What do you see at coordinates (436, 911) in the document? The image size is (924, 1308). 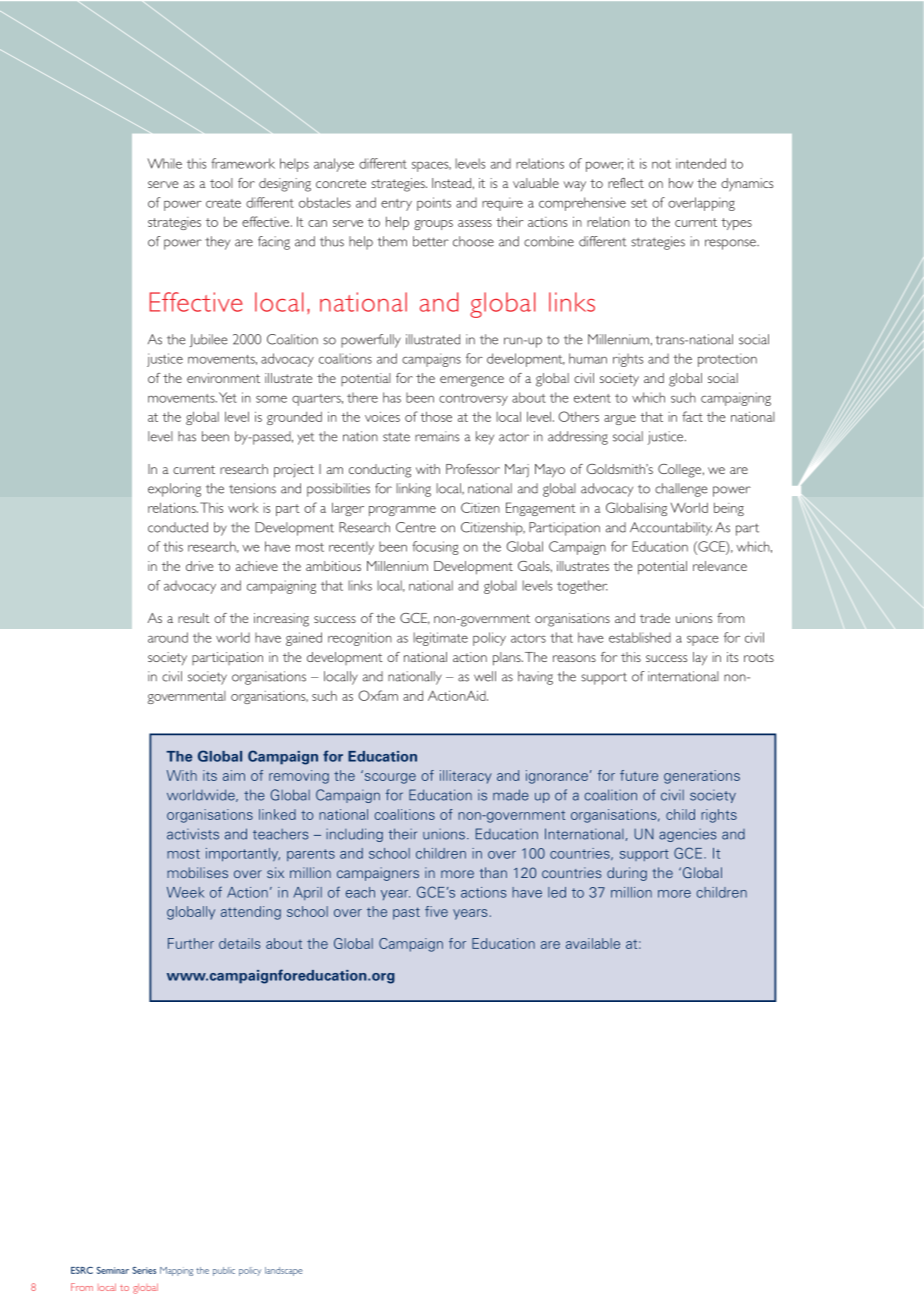 I see `five` at bounding box center [436, 911].
